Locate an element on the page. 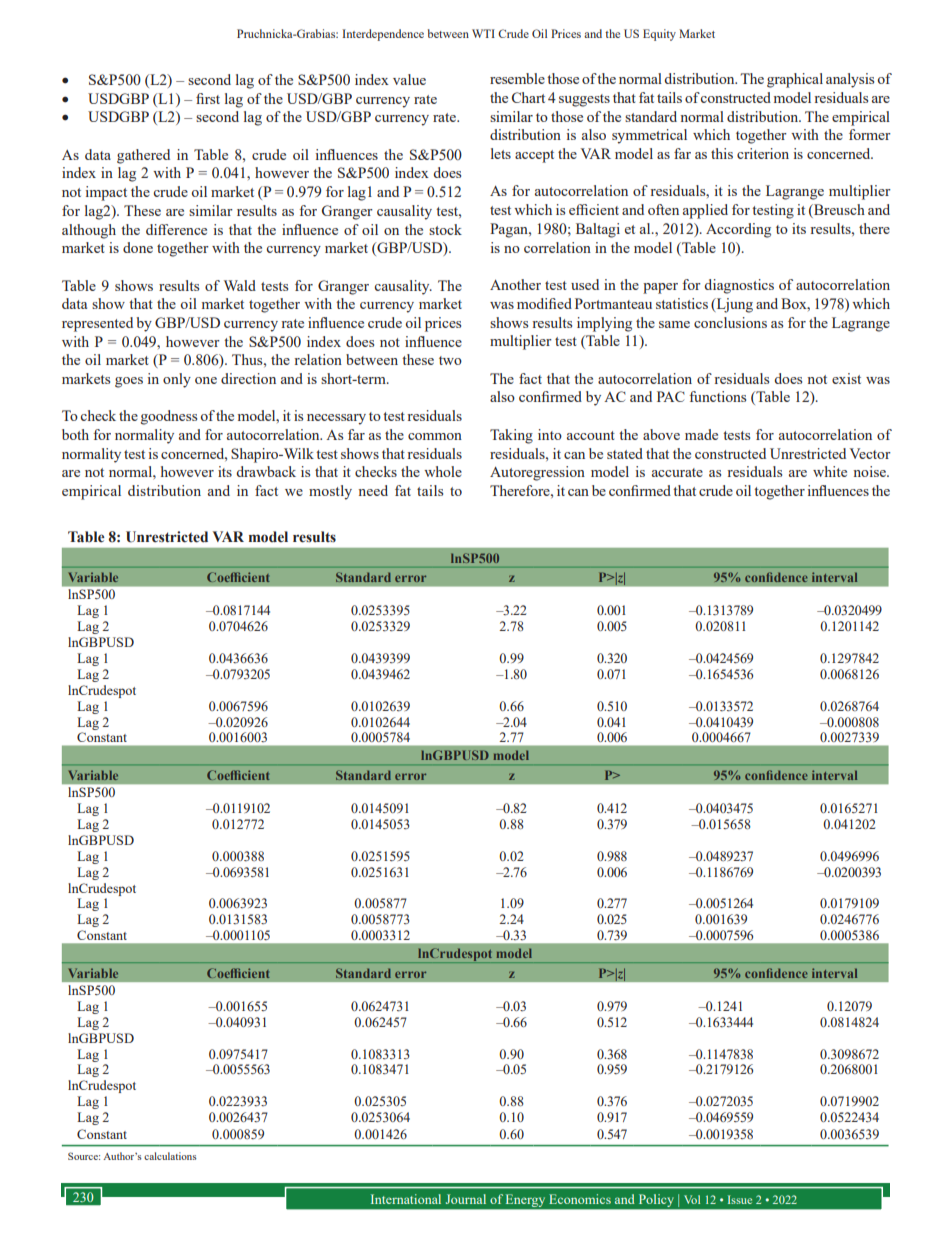 Image resolution: width=952 pixels, height=1233 pixels. calculations is located at coordinates (170, 1156).
